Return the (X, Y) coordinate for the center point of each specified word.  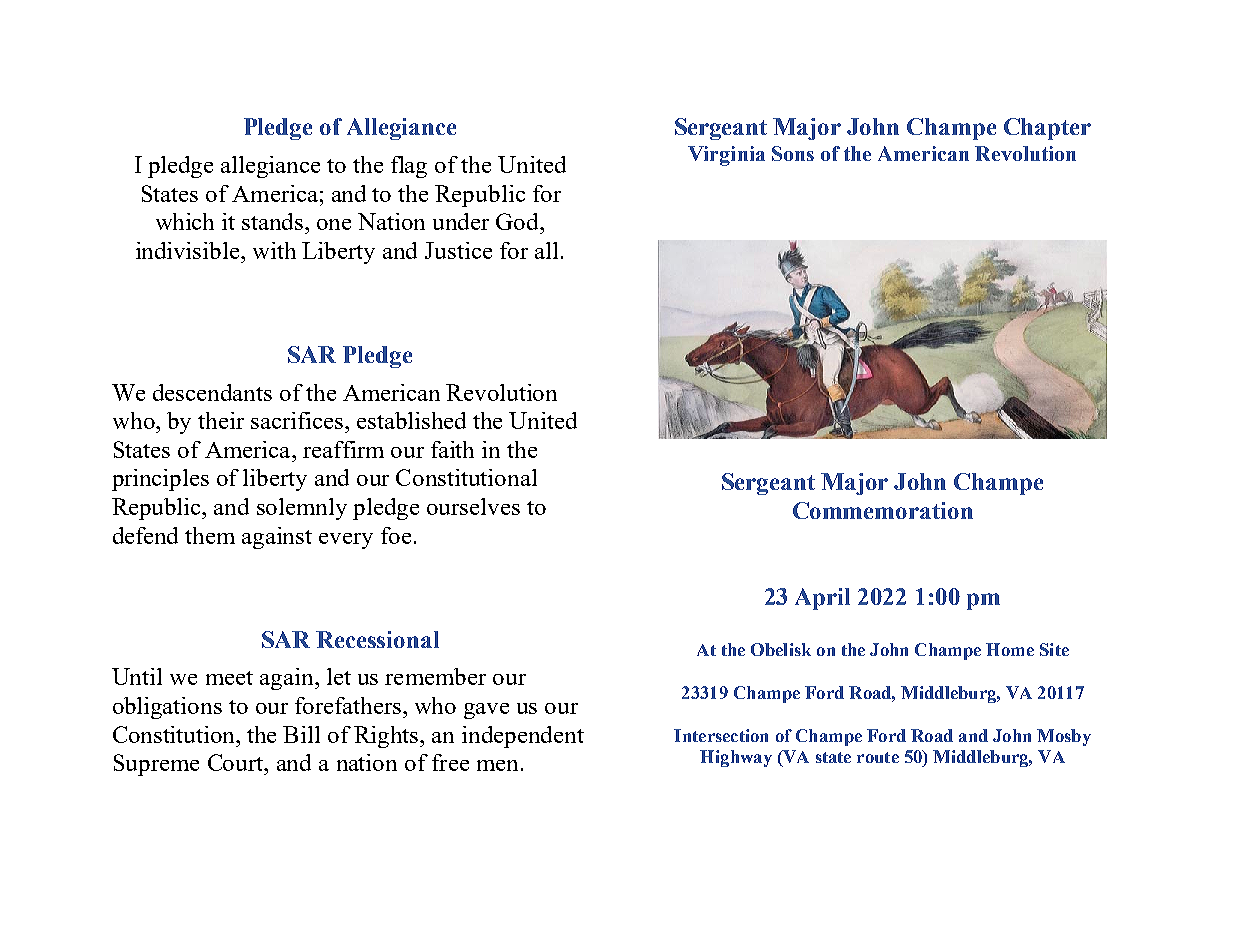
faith (452, 449)
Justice (458, 250)
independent (523, 737)
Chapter (1047, 129)
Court (237, 762)
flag (409, 167)
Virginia (726, 156)
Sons (793, 153)
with (274, 250)
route (878, 757)
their (221, 420)
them (210, 535)
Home (1010, 649)
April (822, 599)
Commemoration (883, 510)
